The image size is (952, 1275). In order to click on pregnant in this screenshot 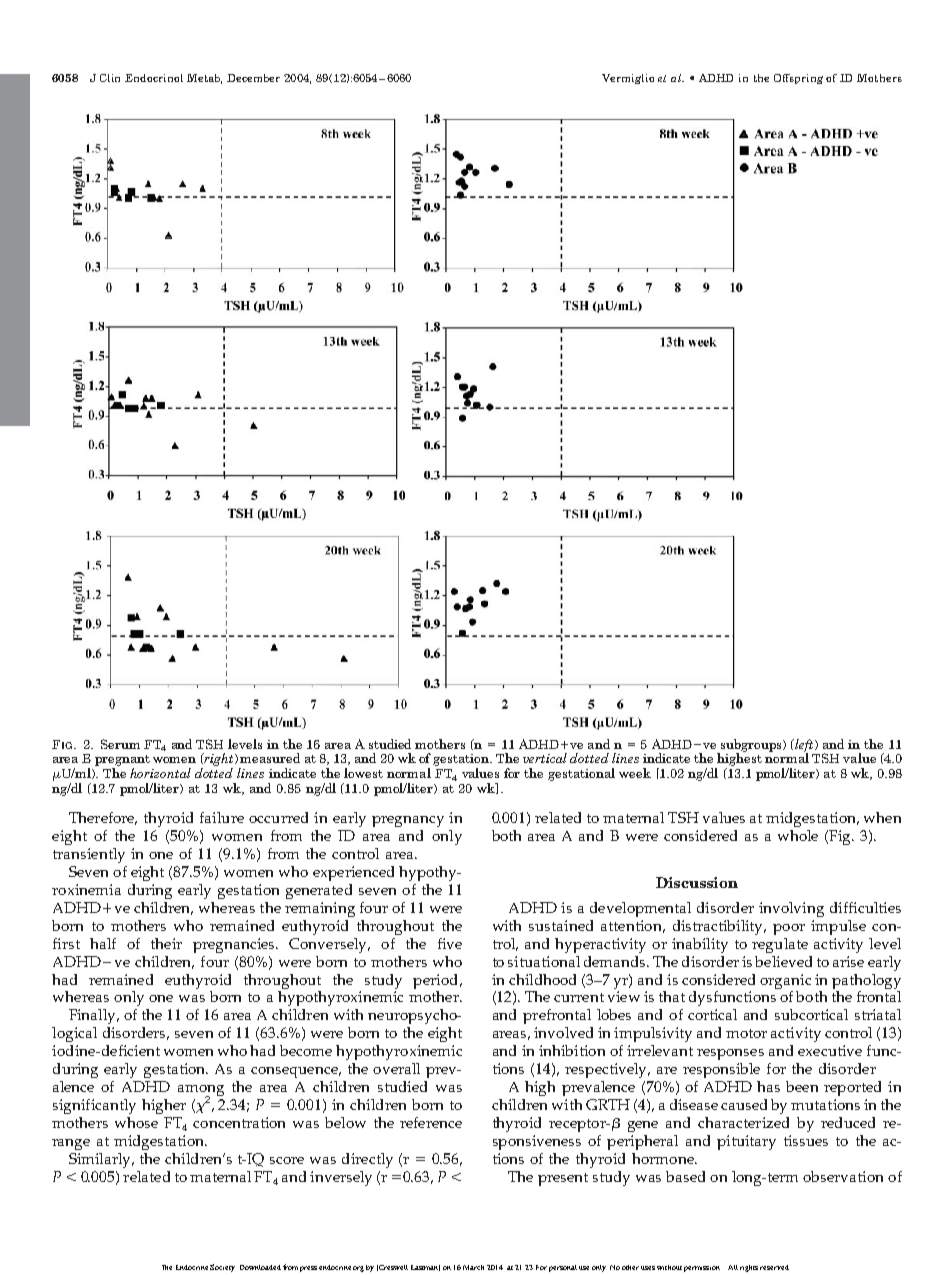, I will do `click(122, 760)`.
